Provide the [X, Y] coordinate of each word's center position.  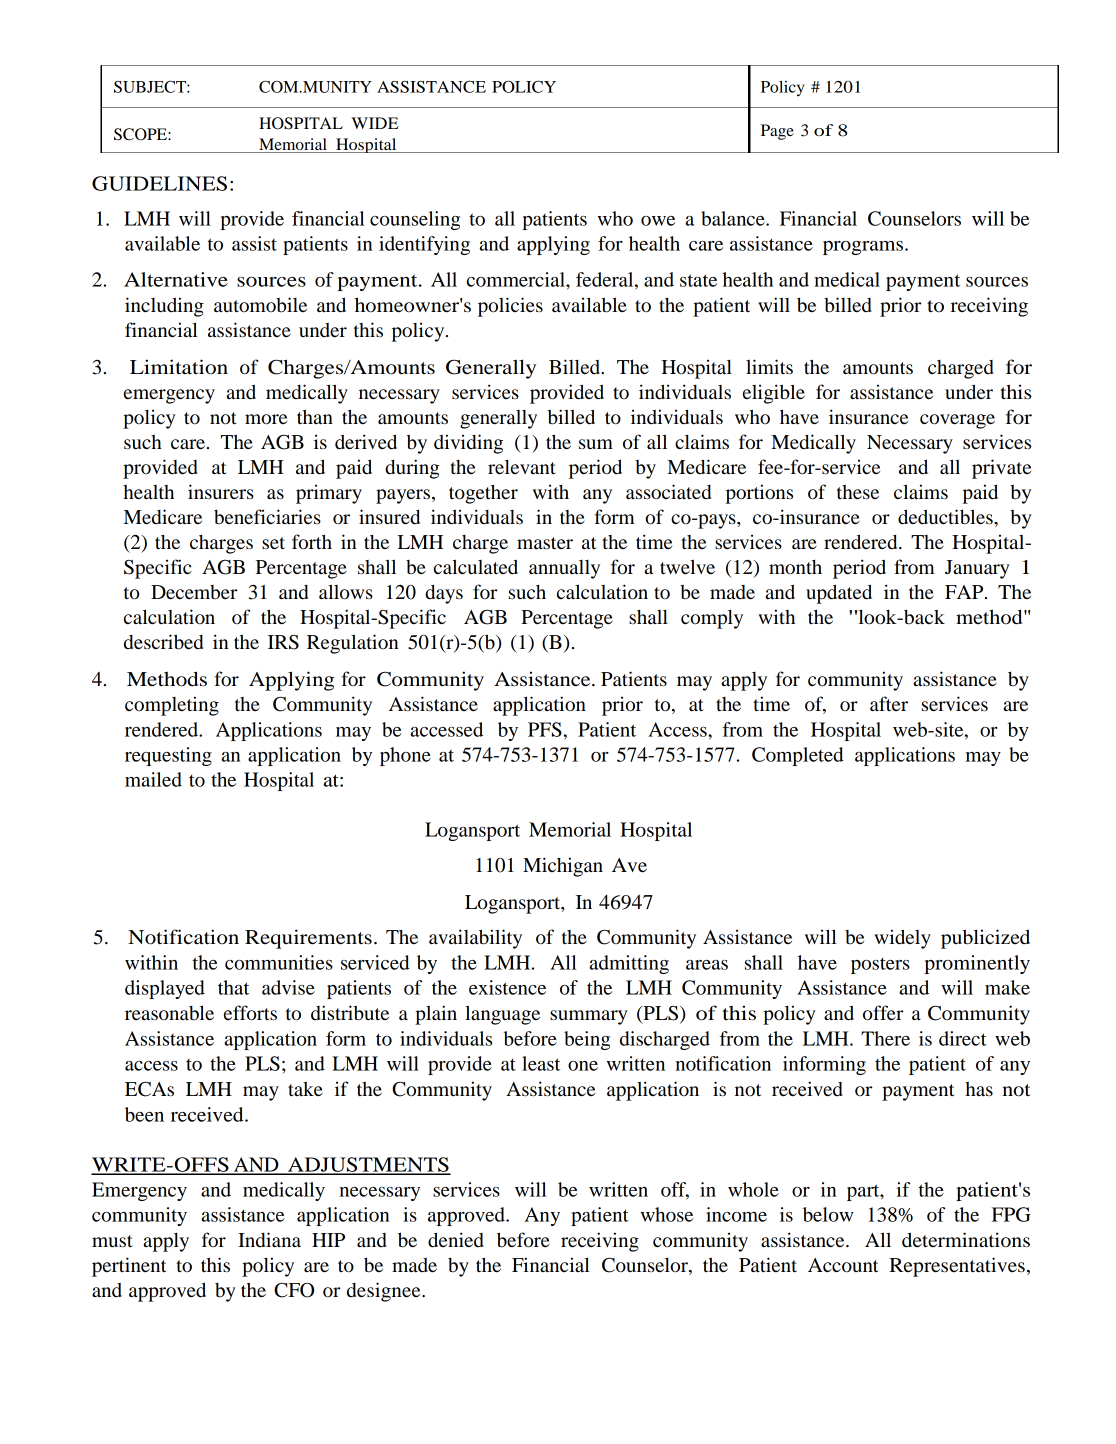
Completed [798, 756]
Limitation [179, 367]
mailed [153, 779]
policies [510, 307]
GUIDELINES [159, 183]
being [587, 1040]
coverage [957, 421]
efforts [250, 1013]
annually [564, 569]
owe [658, 221]
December [194, 592]
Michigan [563, 867]
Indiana [269, 1240]
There [885, 1038]
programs [863, 248]
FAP [965, 592]
